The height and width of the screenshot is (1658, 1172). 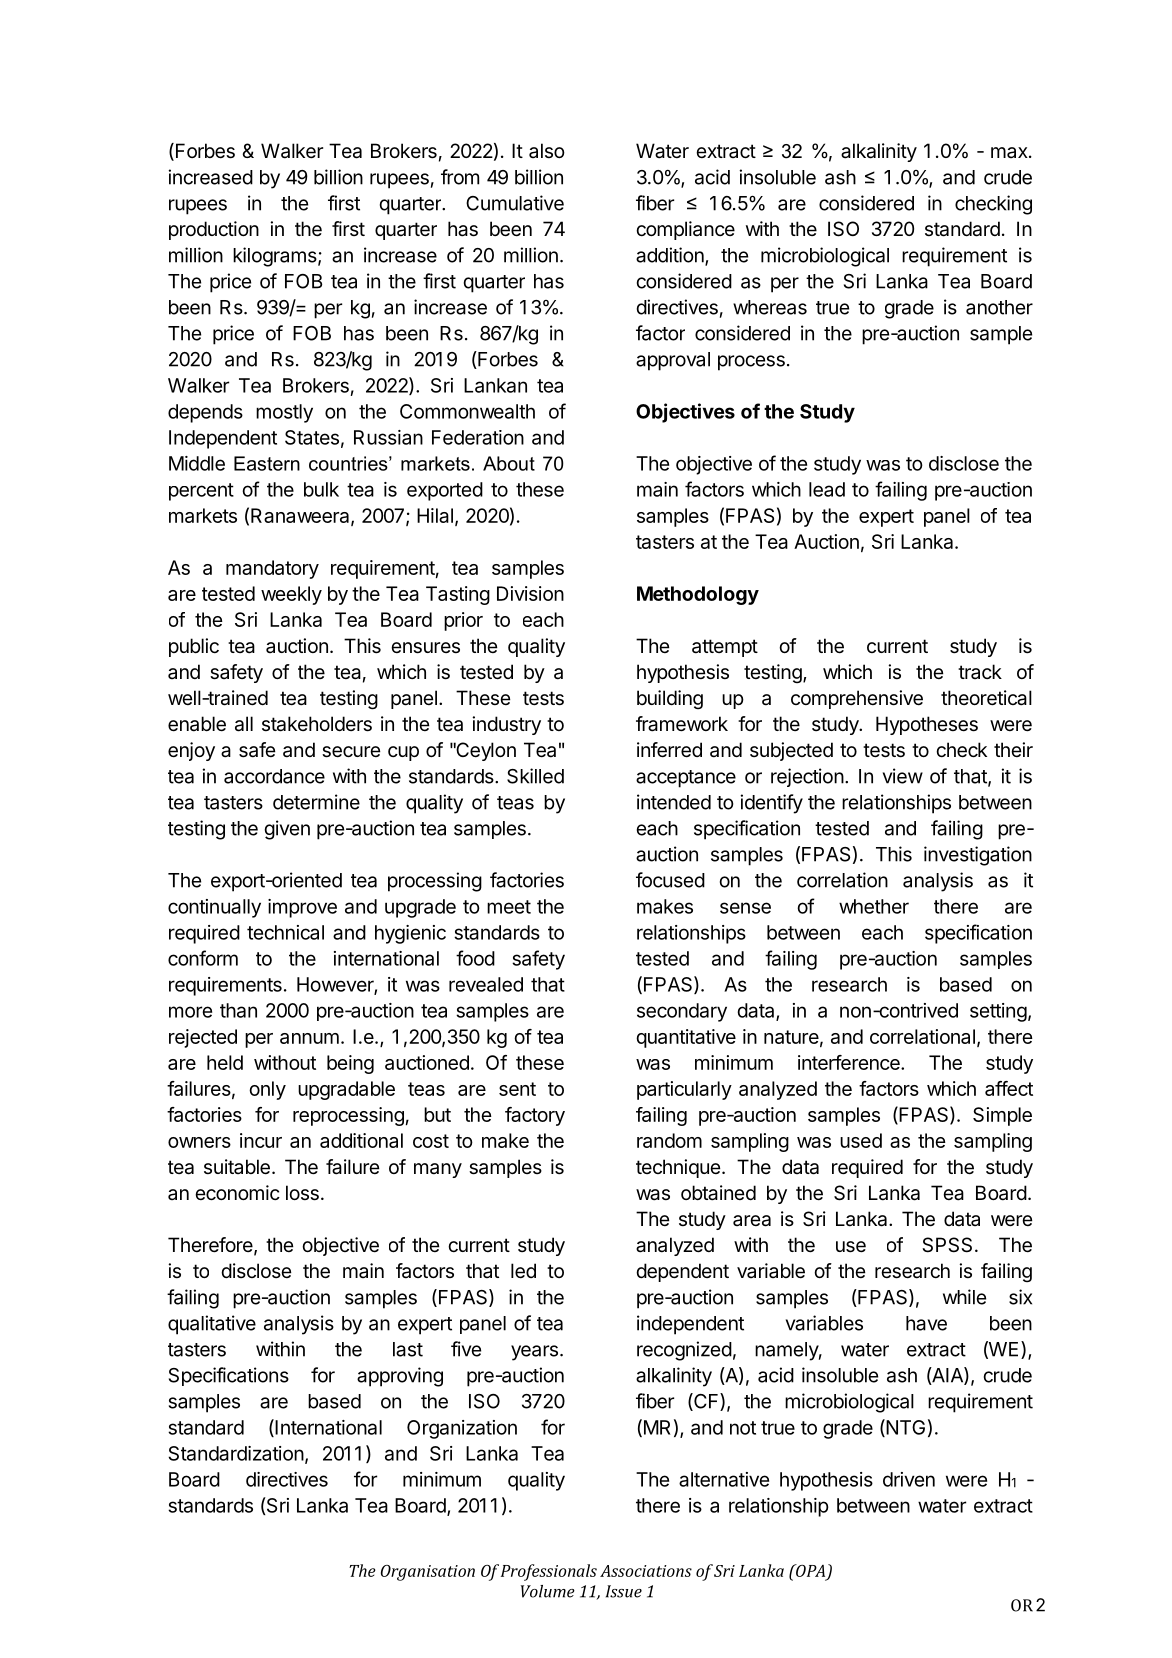 What do you see at coordinates (214, 230) in the screenshot?
I see `production` at bounding box center [214, 230].
